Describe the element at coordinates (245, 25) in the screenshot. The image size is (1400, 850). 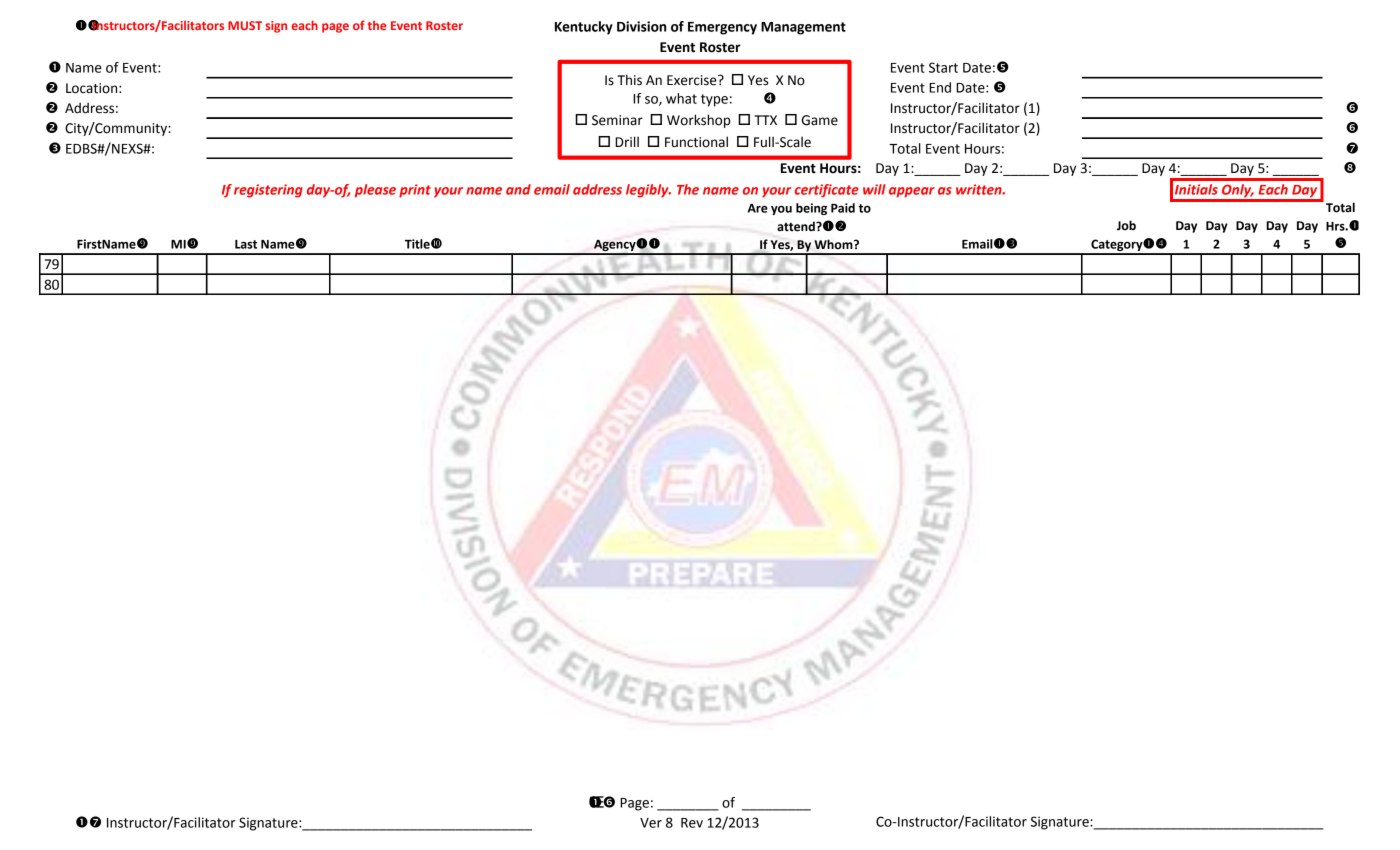
I see `MUST` at that location.
